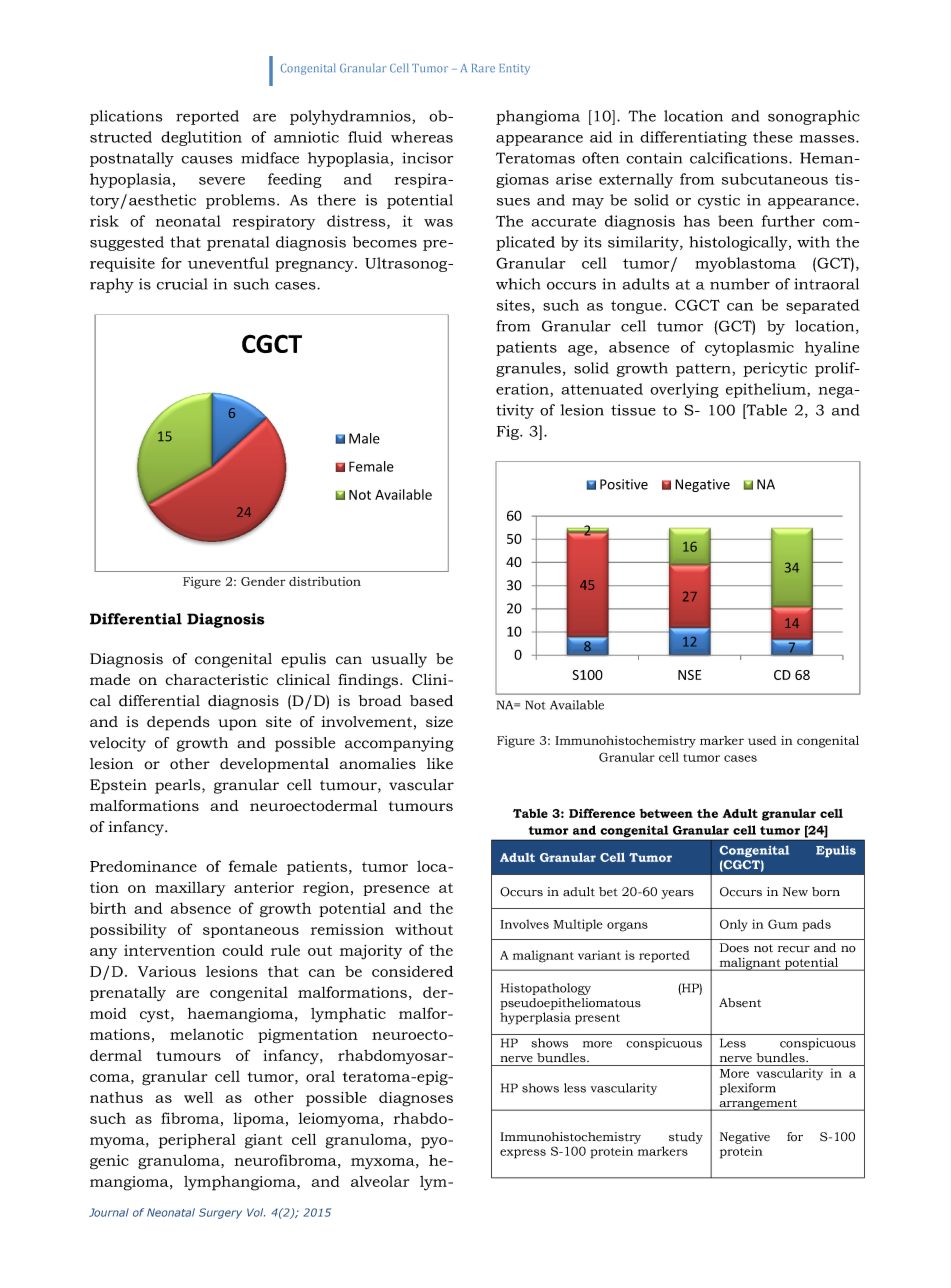 The height and width of the screenshot is (1288, 951). What do you see at coordinates (686, 1138) in the screenshot?
I see `study` at bounding box center [686, 1138].
